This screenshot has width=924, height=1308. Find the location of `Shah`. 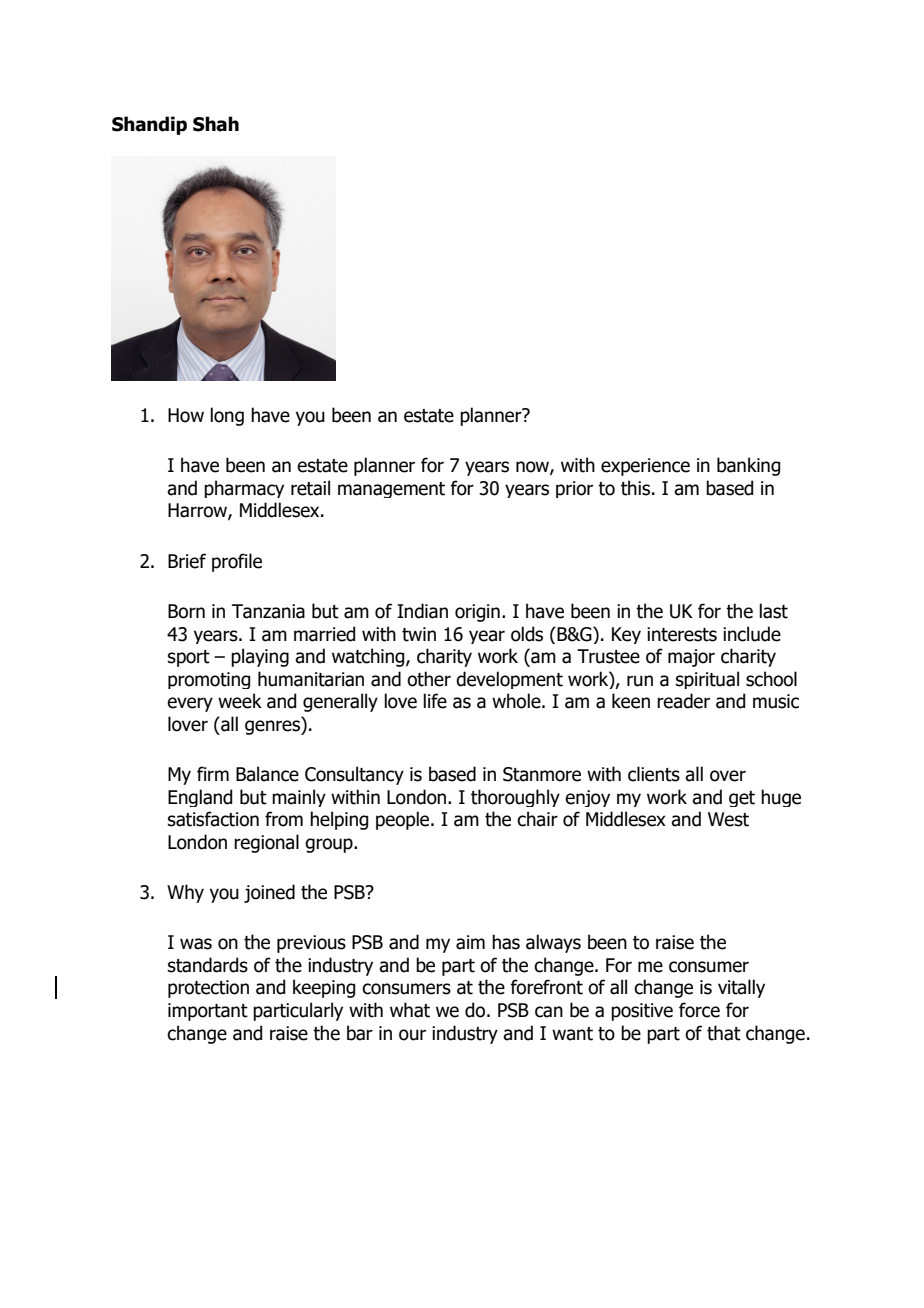

Shah is located at coordinates (216, 124).
